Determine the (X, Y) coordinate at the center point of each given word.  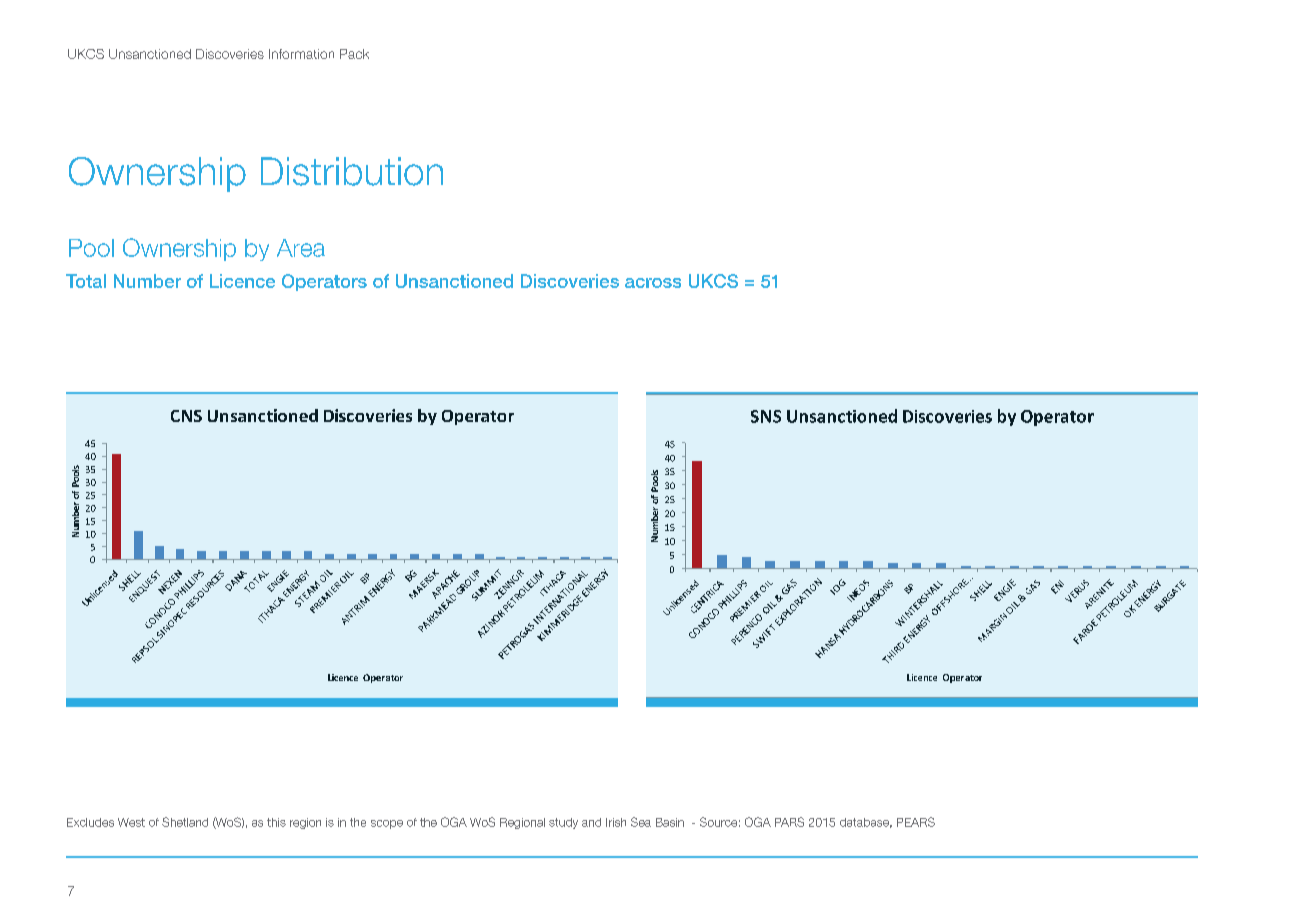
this (276, 822)
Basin (670, 822)
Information (301, 54)
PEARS (916, 822)
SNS (766, 416)
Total (86, 281)
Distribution (352, 171)
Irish (616, 822)
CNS (186, 416)
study (563, 823)
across (653, 283)
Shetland (185, 822)
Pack (354, 54)
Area (301, 248)
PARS (789, 822)
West (131, 822)
